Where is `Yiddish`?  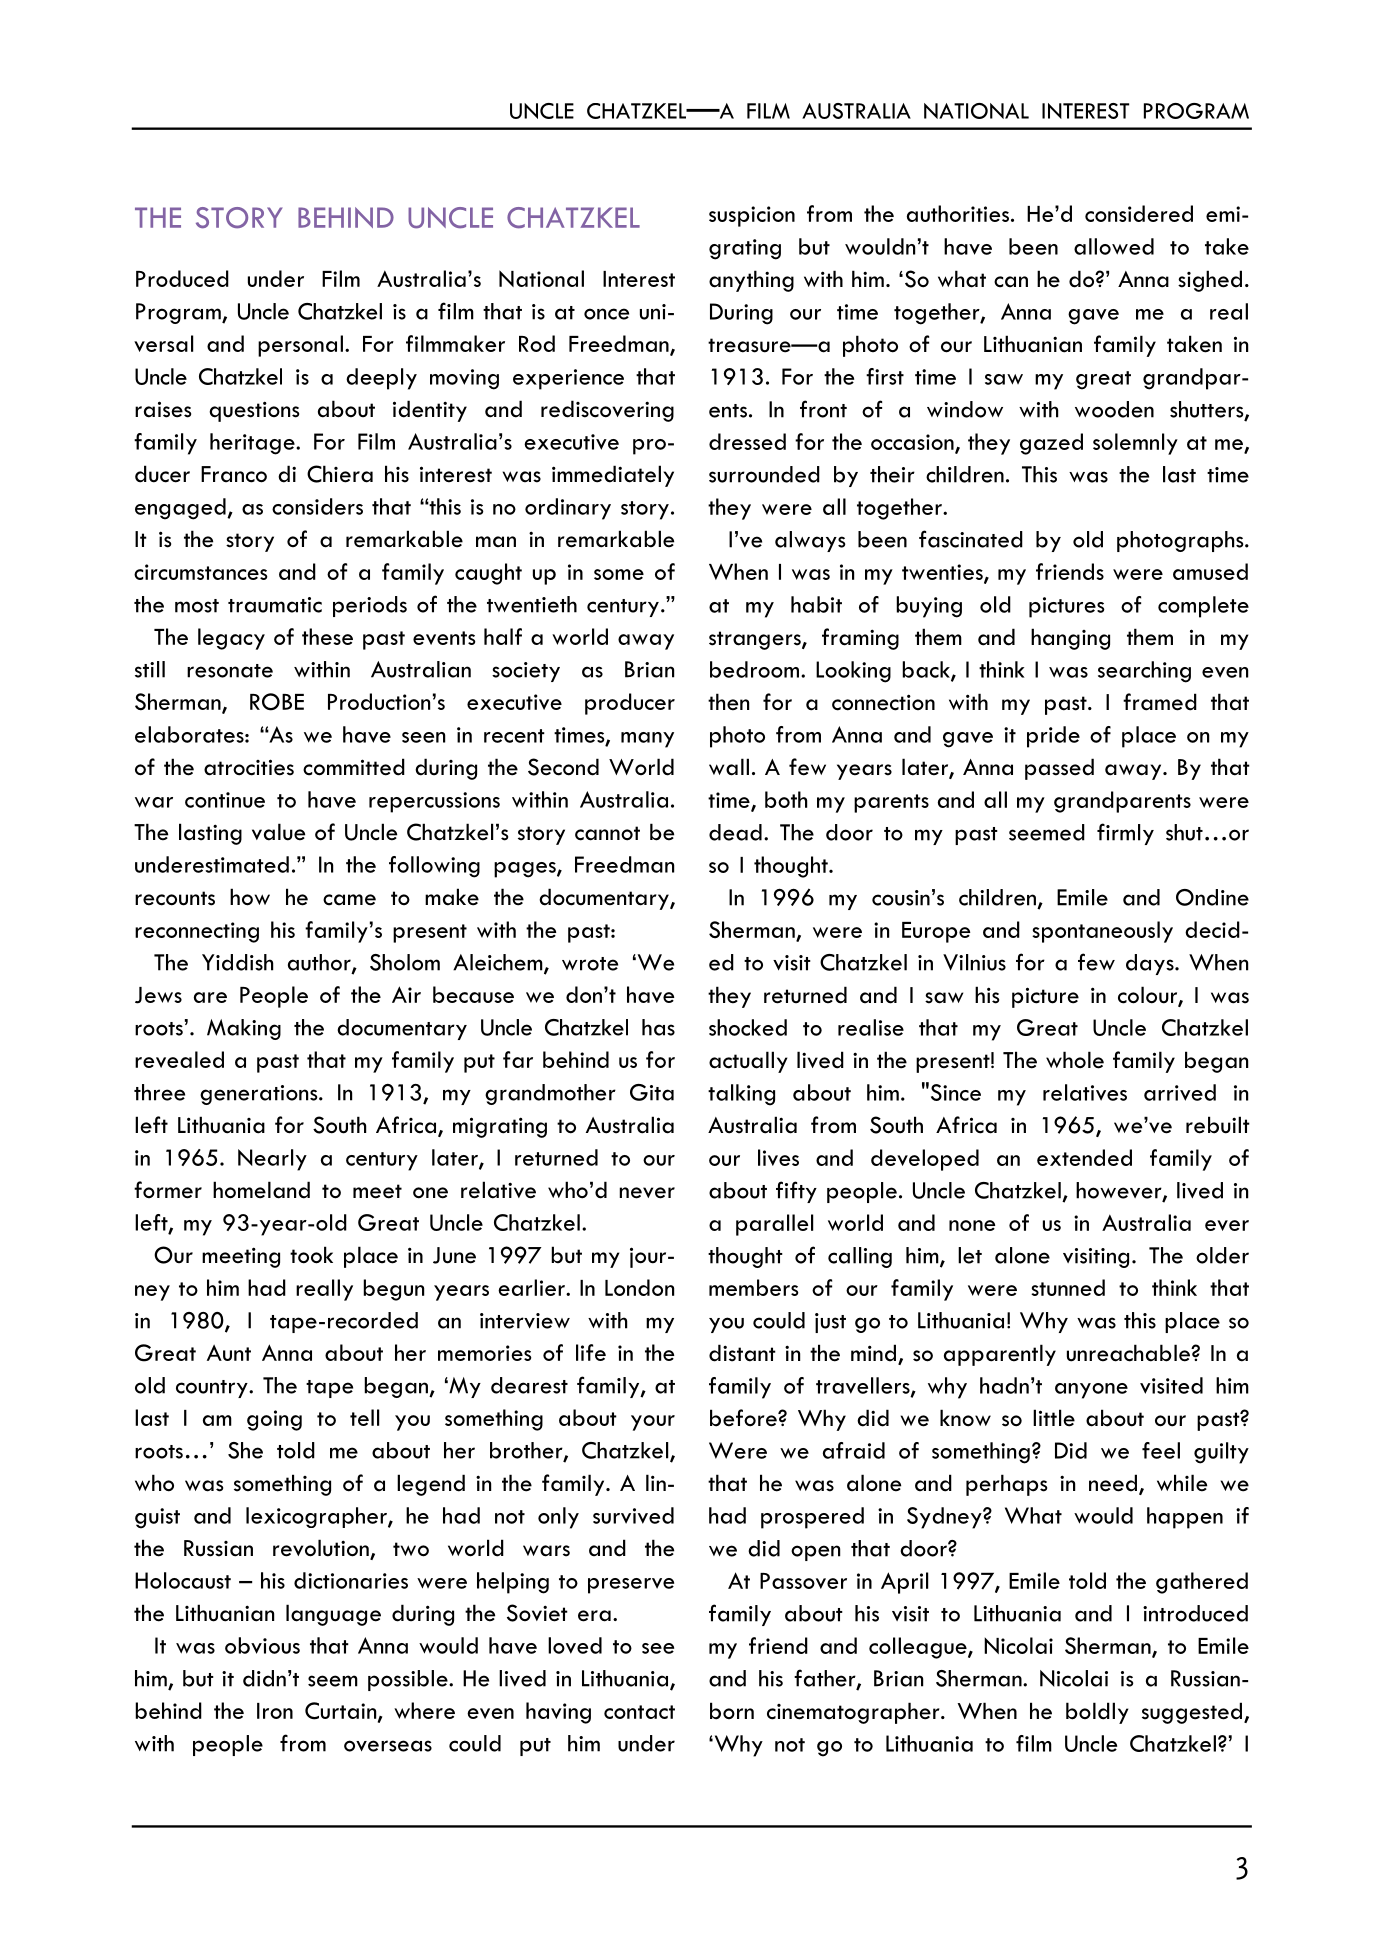 Yiddish is located at coordinates (237, 962).
